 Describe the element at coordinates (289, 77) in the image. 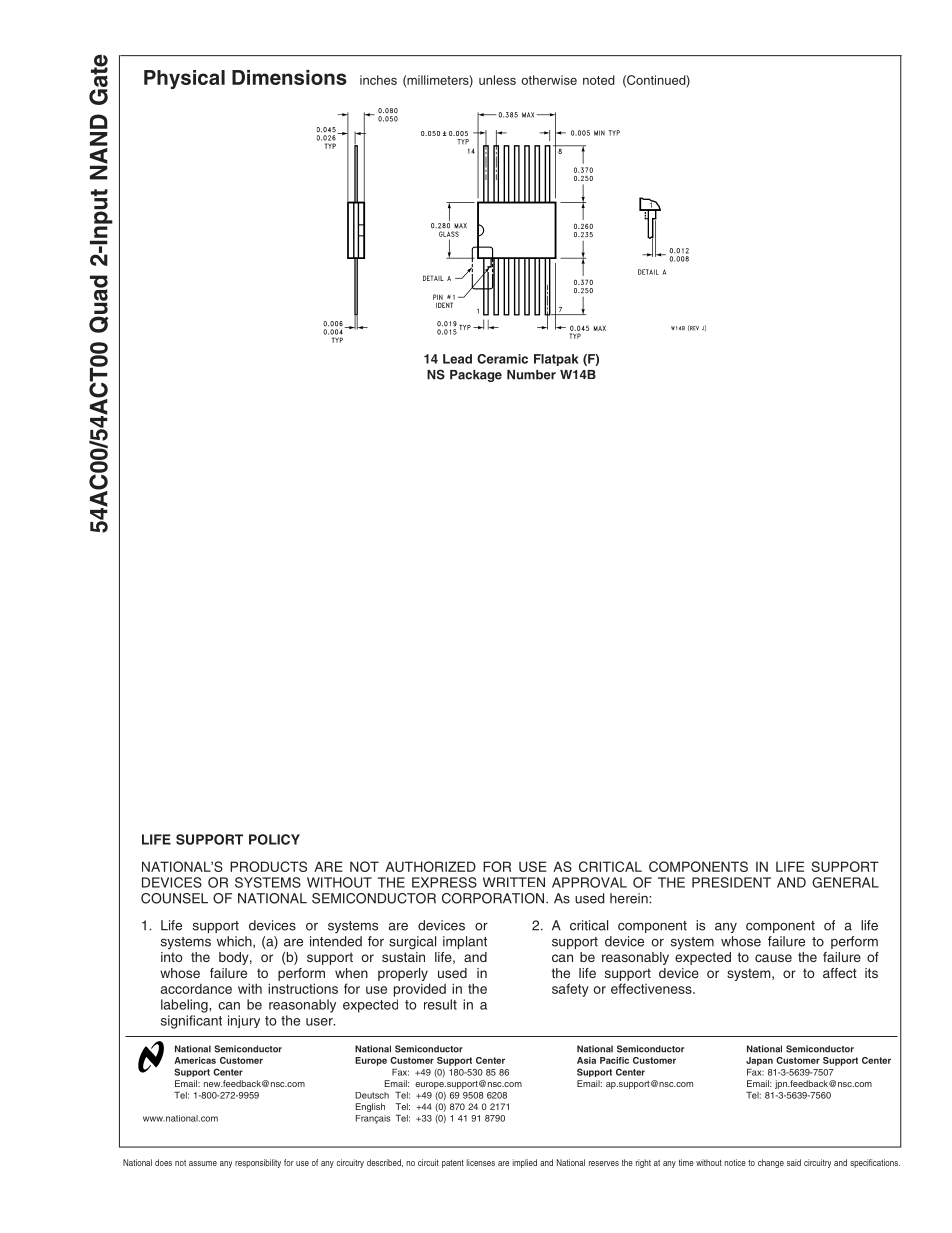

I see `Dimensions` at that location.
